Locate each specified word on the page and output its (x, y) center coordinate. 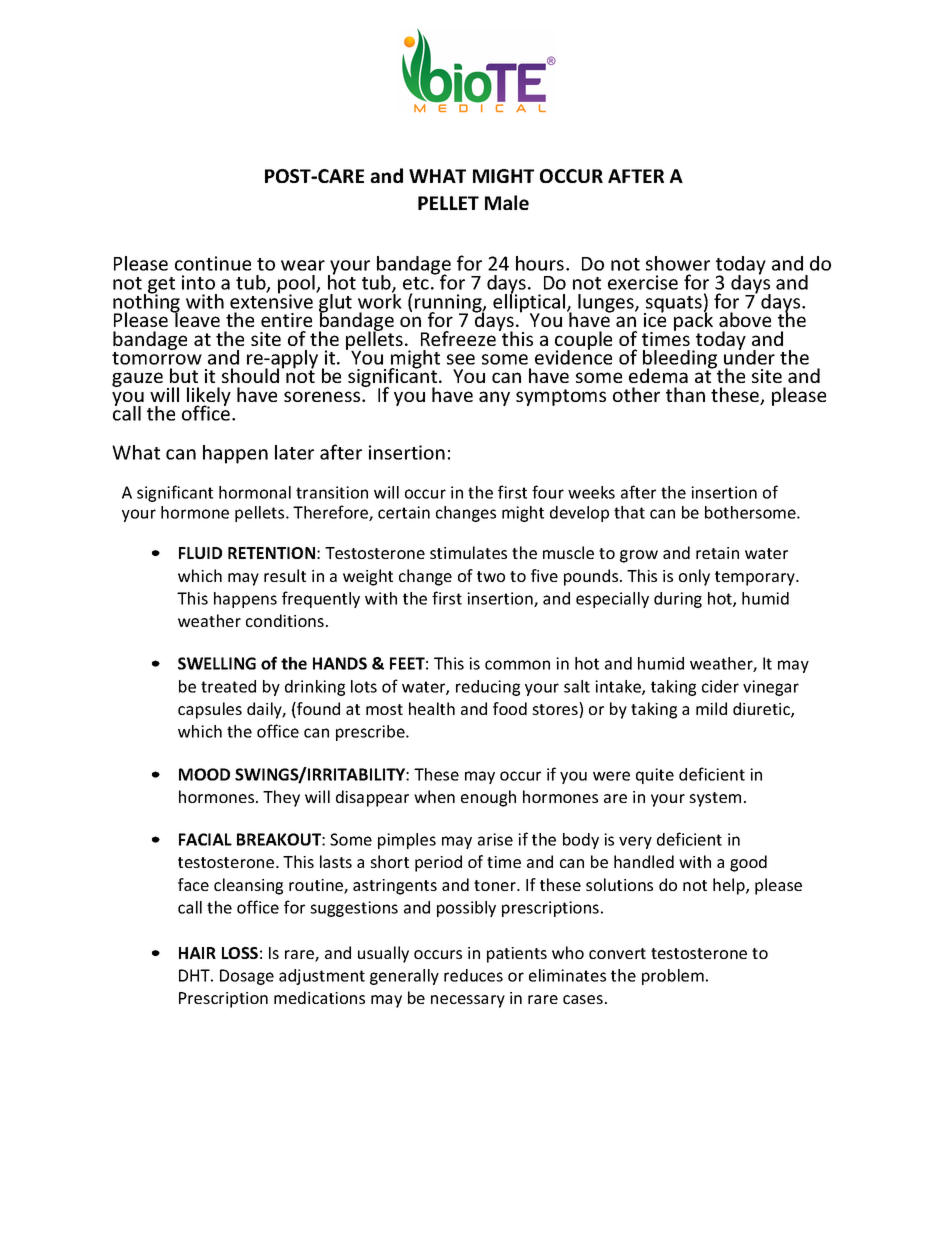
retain (717, 553)
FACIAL (205, 839)
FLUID (200, 553)
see (461, 359)
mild (711, 708)
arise (495, 839)
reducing (488, 688)
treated (228, 686)
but (184, 375)
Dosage (247, 977)
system (715, 799)
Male (507, 202)
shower (678, 263)
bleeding (681, 360)
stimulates (468, 552)
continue (213, 263)
